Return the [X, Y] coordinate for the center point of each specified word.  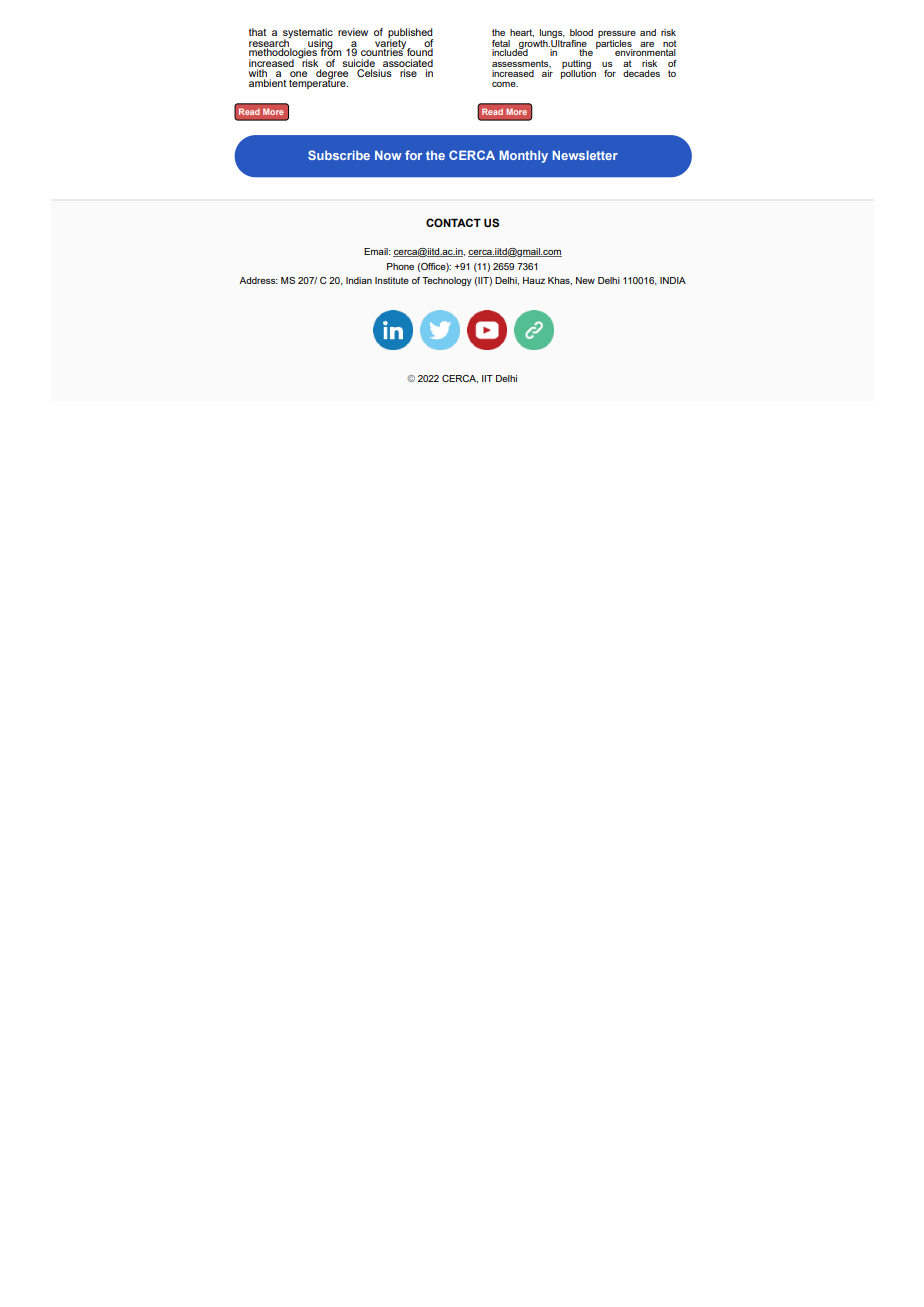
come [505, 84]
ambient [268, 83]
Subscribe [339, 155]
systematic [308, 34]
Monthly [523, 156]
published [411, 34]
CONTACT [453, 222]
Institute [392, 280]
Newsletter [585, 155]
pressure [617, 34]
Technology [447, 281]
